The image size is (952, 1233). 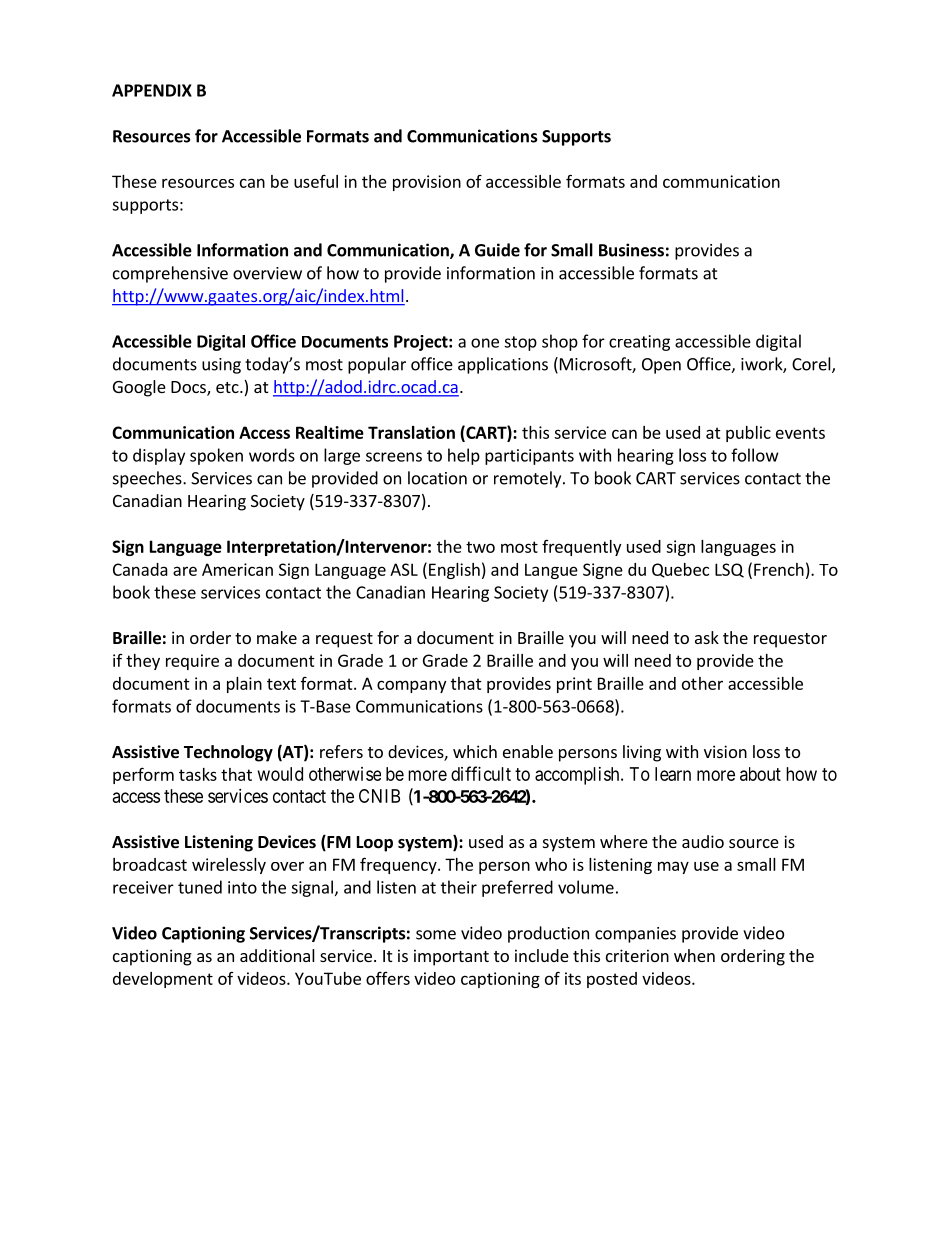 I want to click on additional, so click(x=277, y=955).
